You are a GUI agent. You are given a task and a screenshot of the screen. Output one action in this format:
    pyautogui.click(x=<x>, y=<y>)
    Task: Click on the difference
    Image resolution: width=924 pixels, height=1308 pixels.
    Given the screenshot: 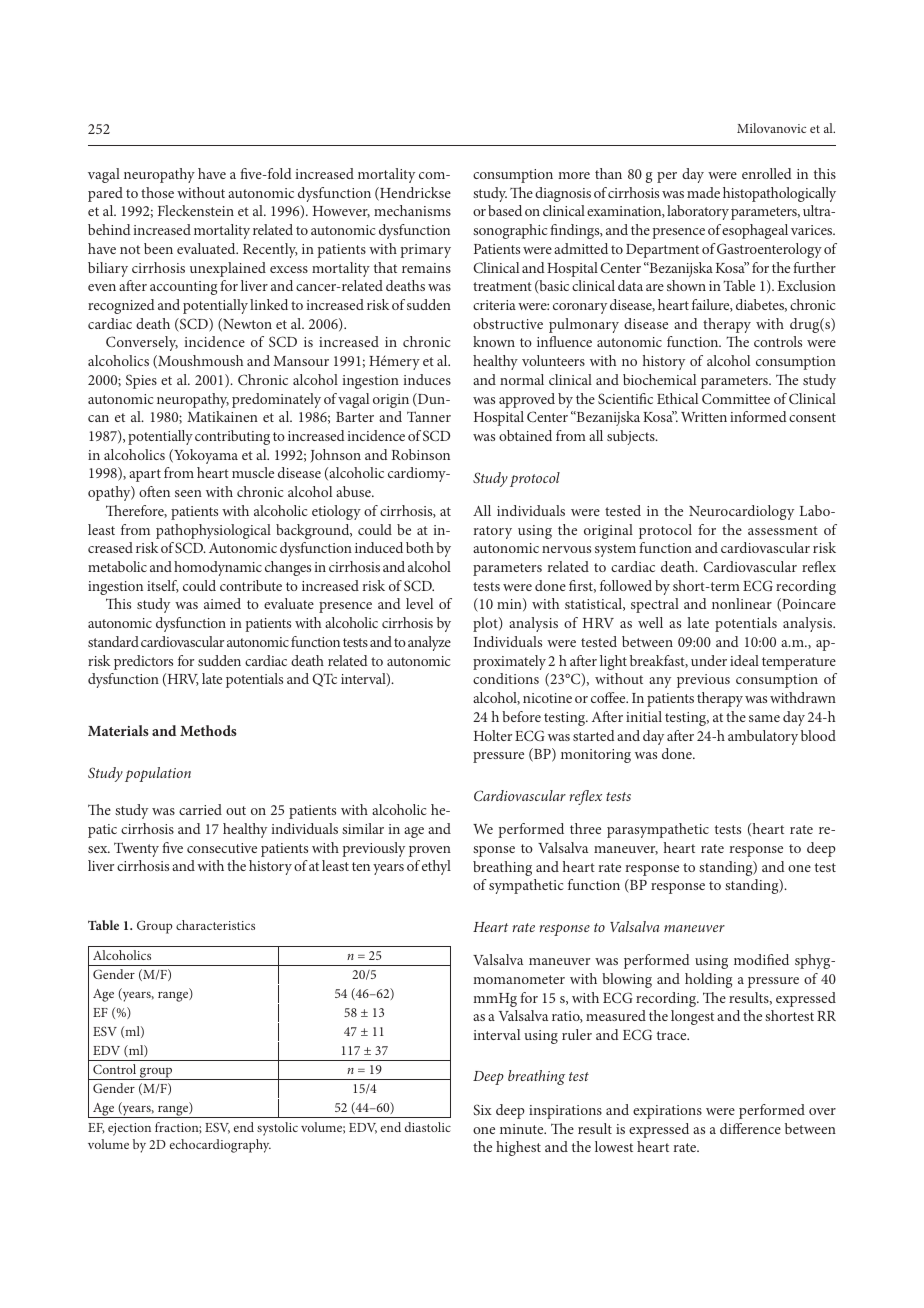 What is the action you would take?
    pyautogui.click(x=750, y=1128)
